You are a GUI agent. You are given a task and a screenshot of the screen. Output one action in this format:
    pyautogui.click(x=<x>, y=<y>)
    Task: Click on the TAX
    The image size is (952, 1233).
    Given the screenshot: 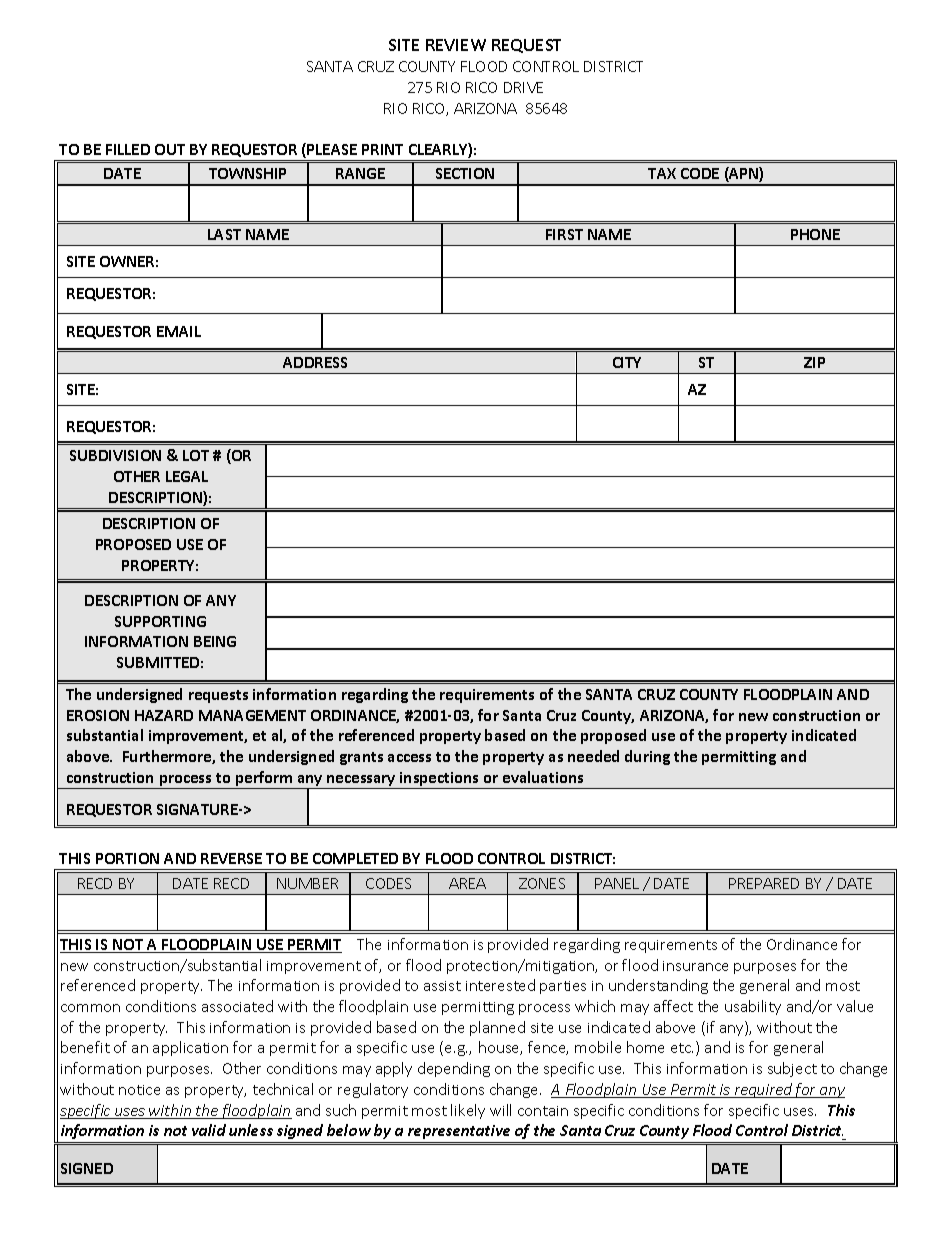 What is the action you would take?
    pyautogui.click(x=662, y=173)
